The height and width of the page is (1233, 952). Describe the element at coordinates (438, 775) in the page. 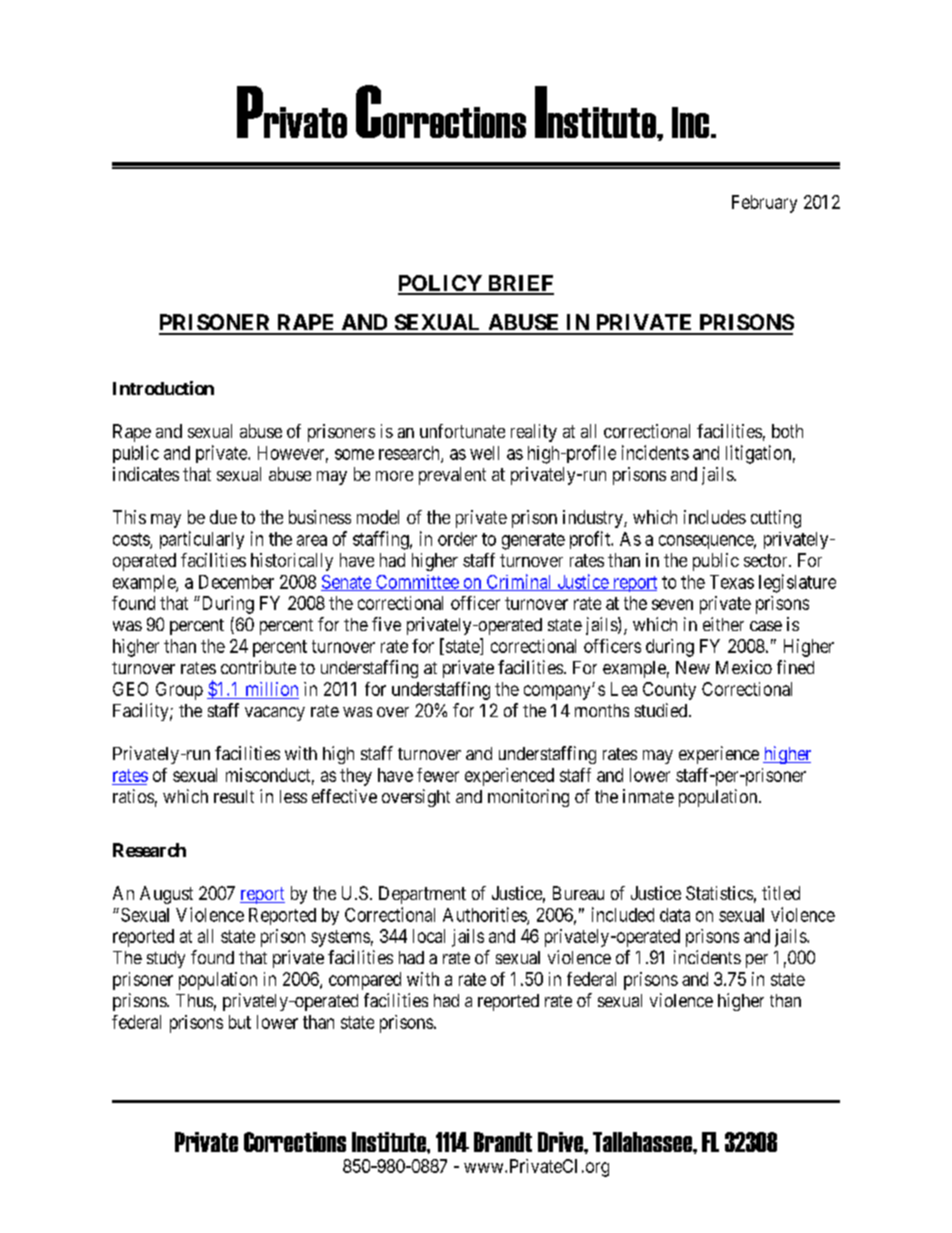

I see `fewer` at that location.
